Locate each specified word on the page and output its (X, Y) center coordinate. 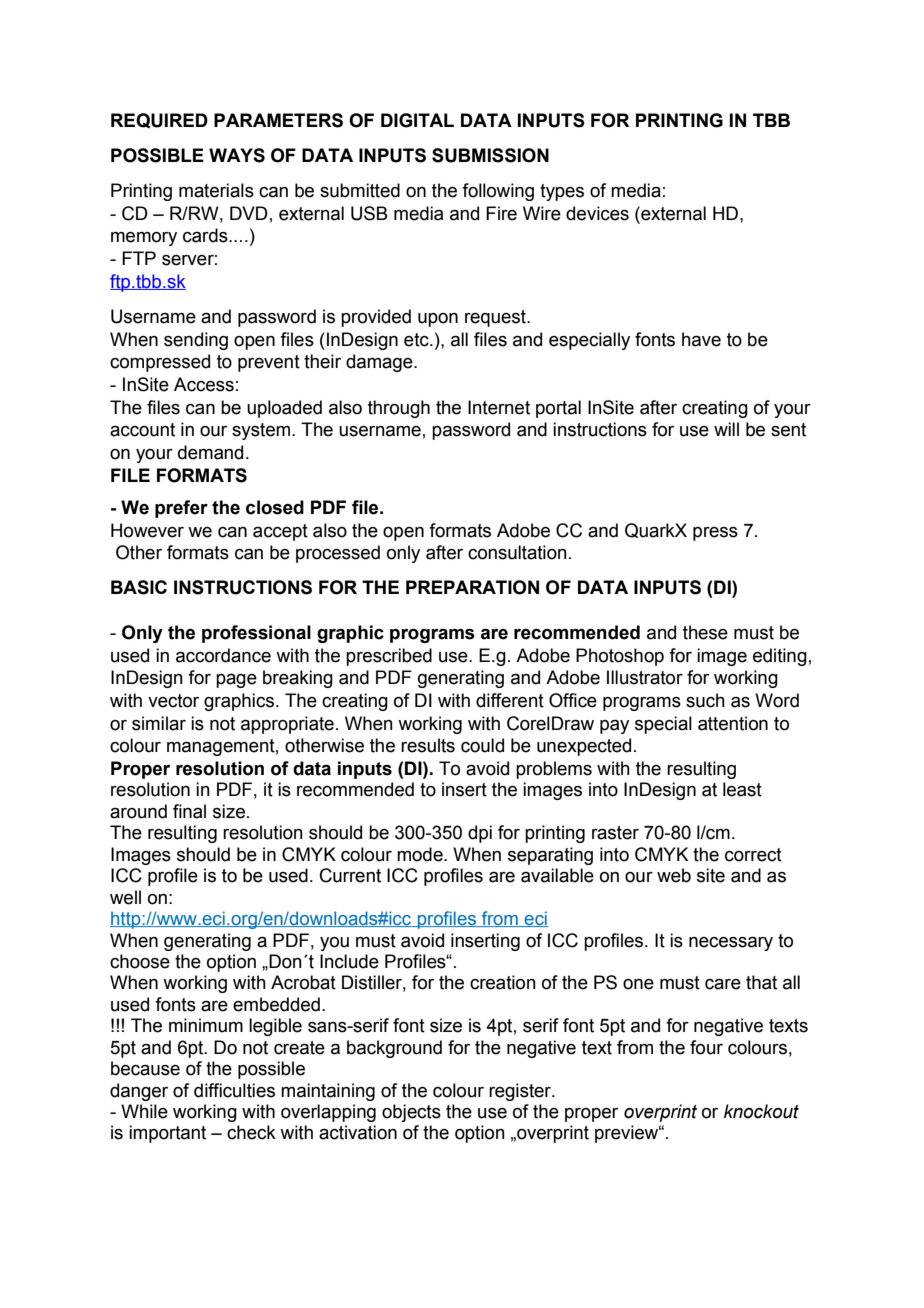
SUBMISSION (490, 155)
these (705, 632)
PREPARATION (472, 587)
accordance (223, 655)
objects (411, 1113)
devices (597, 213)
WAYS (237, 155)
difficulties (234, 1090)
